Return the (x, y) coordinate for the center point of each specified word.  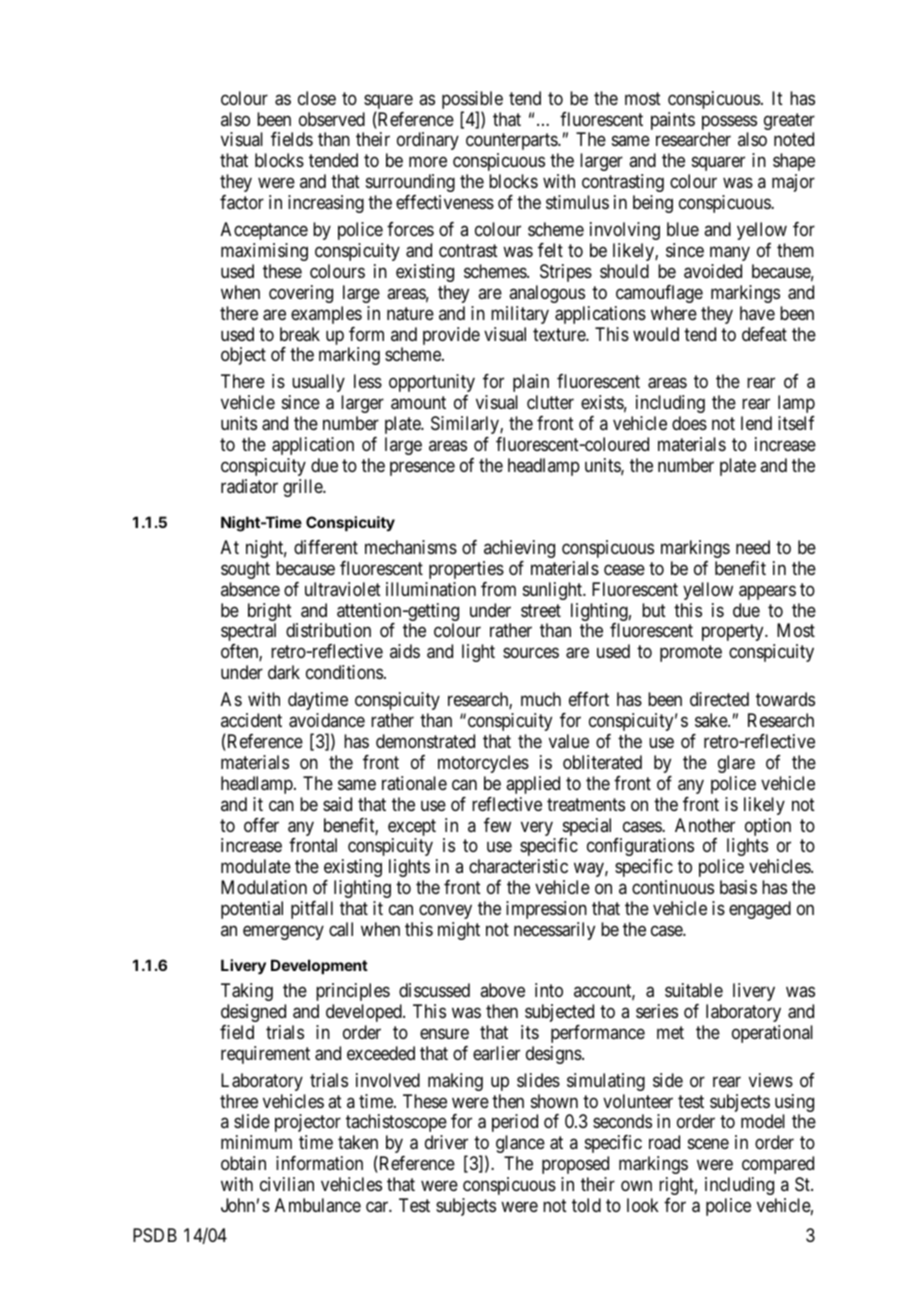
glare (736, 764)
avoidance (327, 720)
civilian (287, 1184)
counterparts (512, 142)
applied (533, 785)
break (300, 334)
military (520, 315)
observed (332, 119)
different (326, 547)
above (502, 990)
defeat (764, 334)
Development (319, 966)
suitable (694, 990)
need (753, 547)
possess (729, 124)
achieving (519, 549)
